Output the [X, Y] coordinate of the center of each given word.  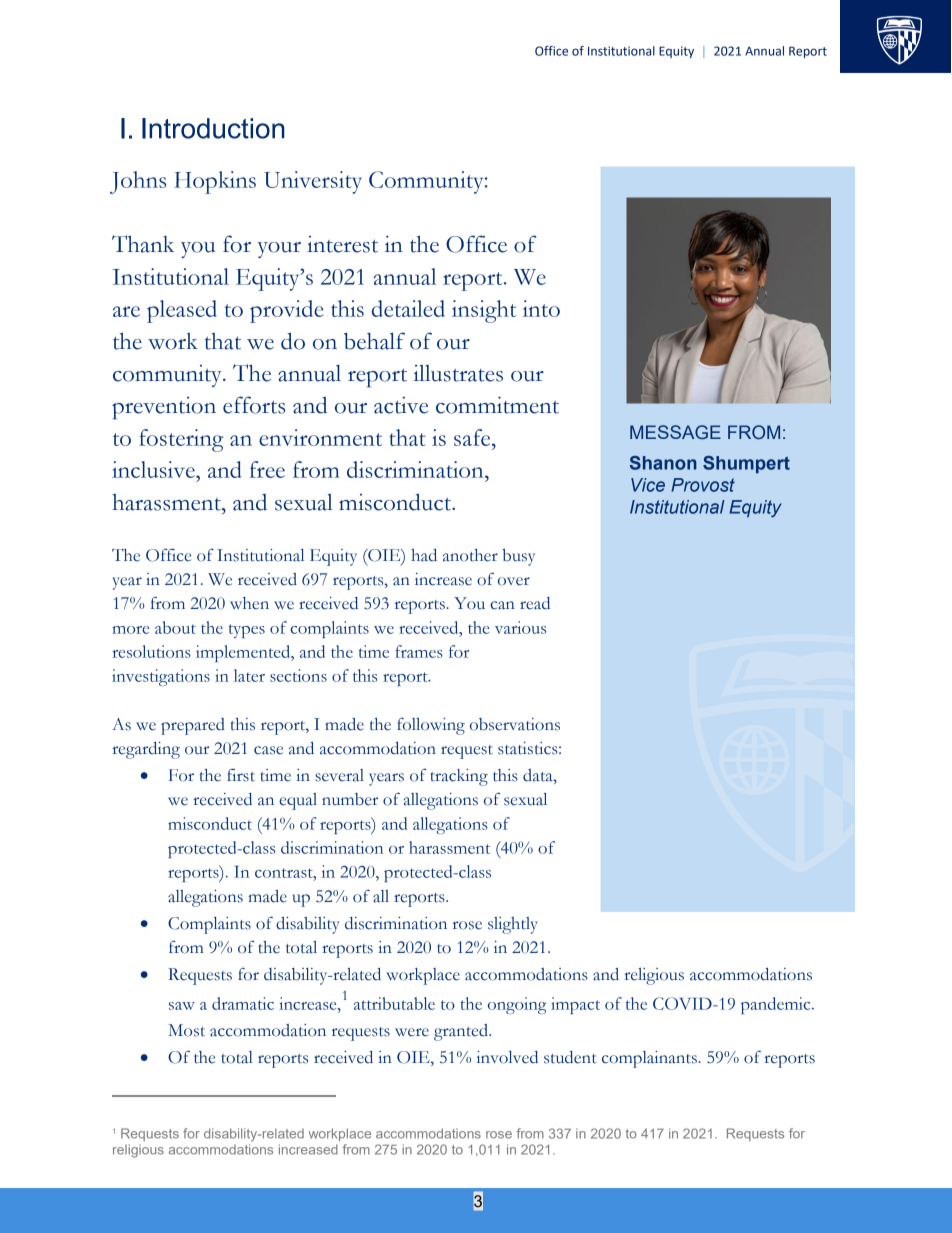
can [502, 605]
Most [186, 1030]
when [249, 603]
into [541, 308]
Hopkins [215, 182]
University [313, 182]
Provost [703, 485]
